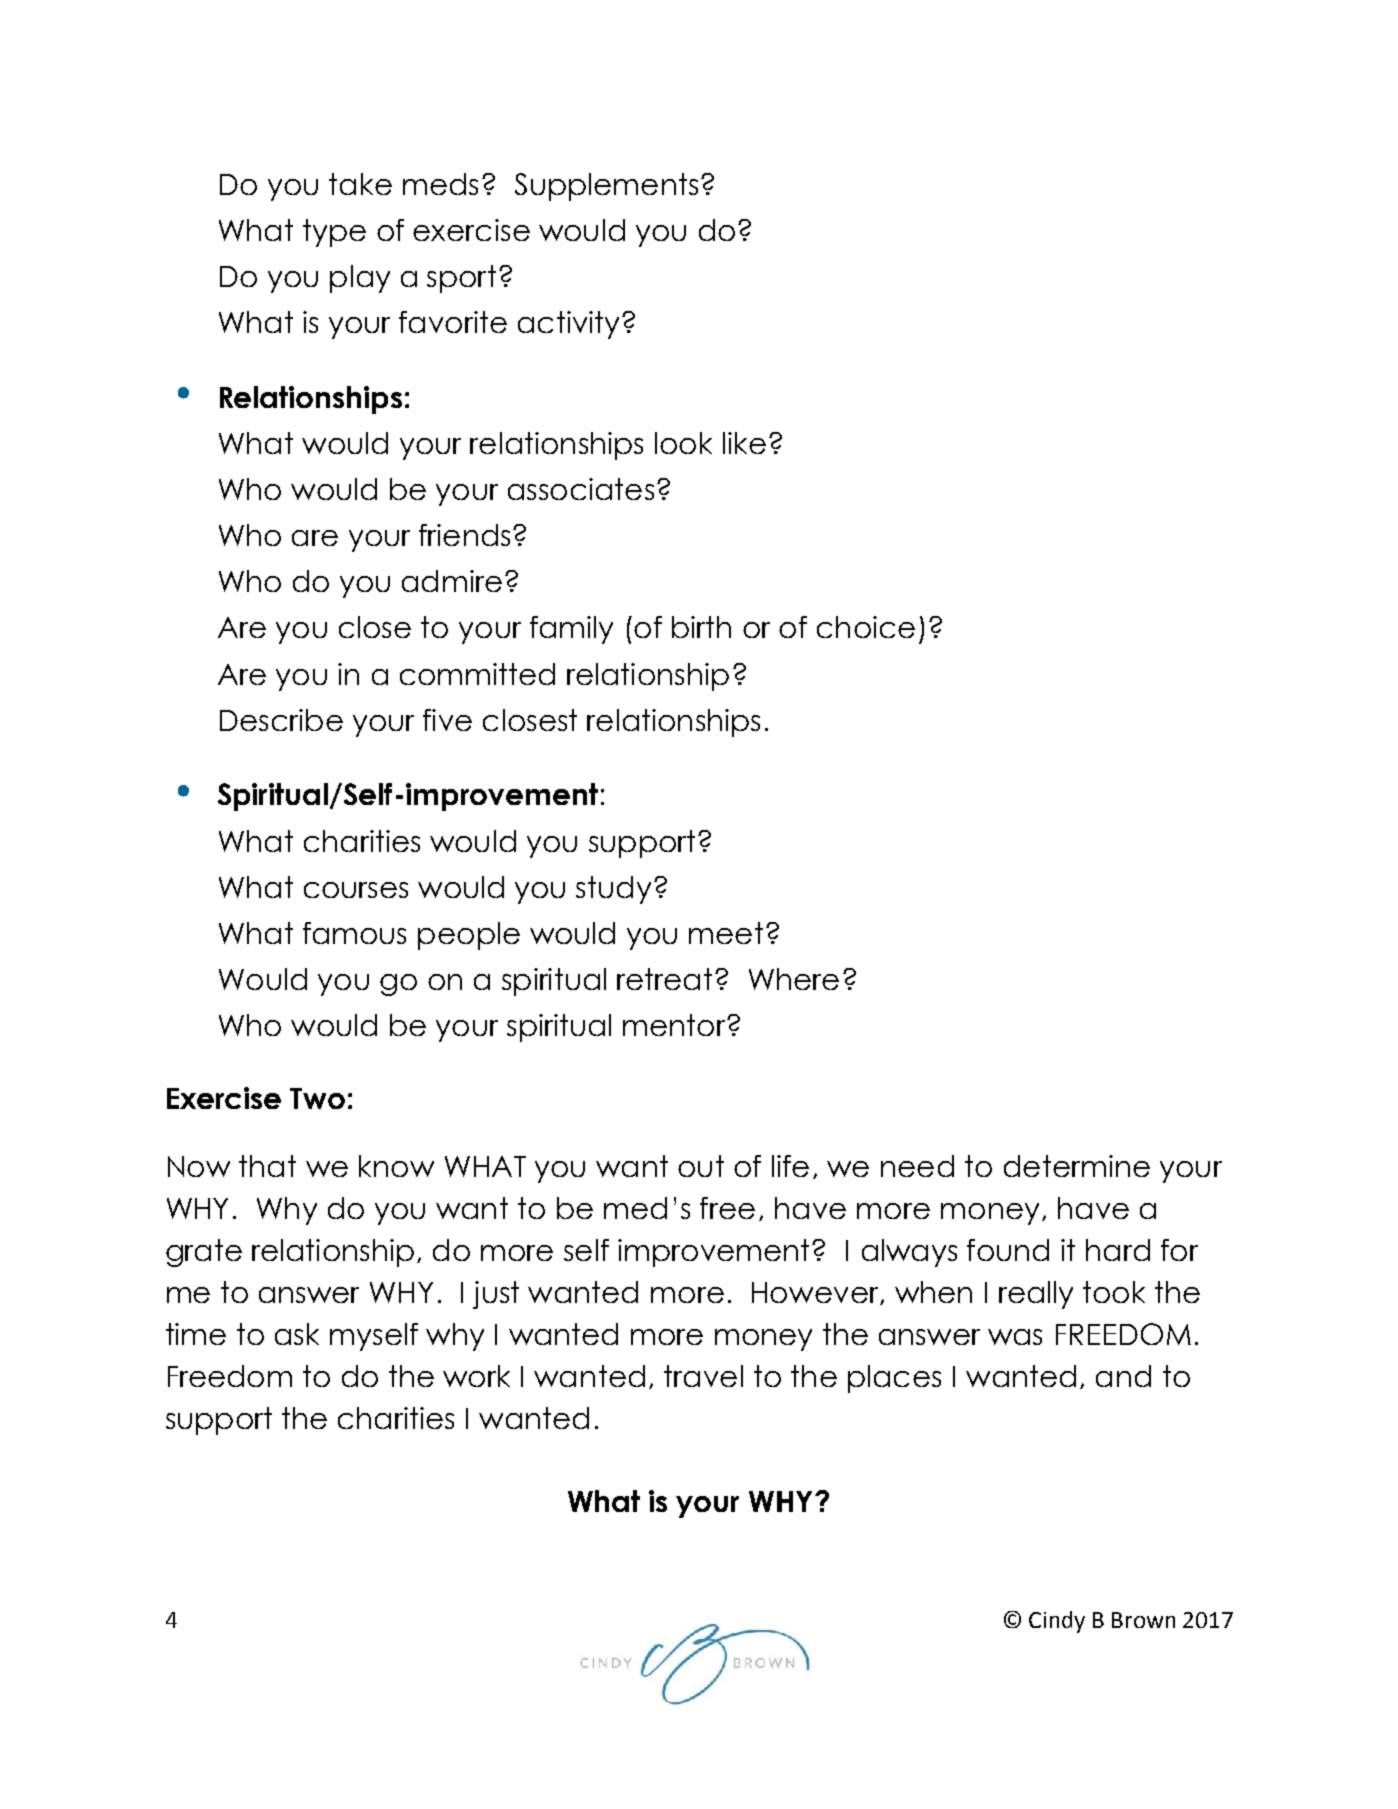 The height and width of the screenshot is (1809, 1398). I want to click on work, so click(476, 1376).
